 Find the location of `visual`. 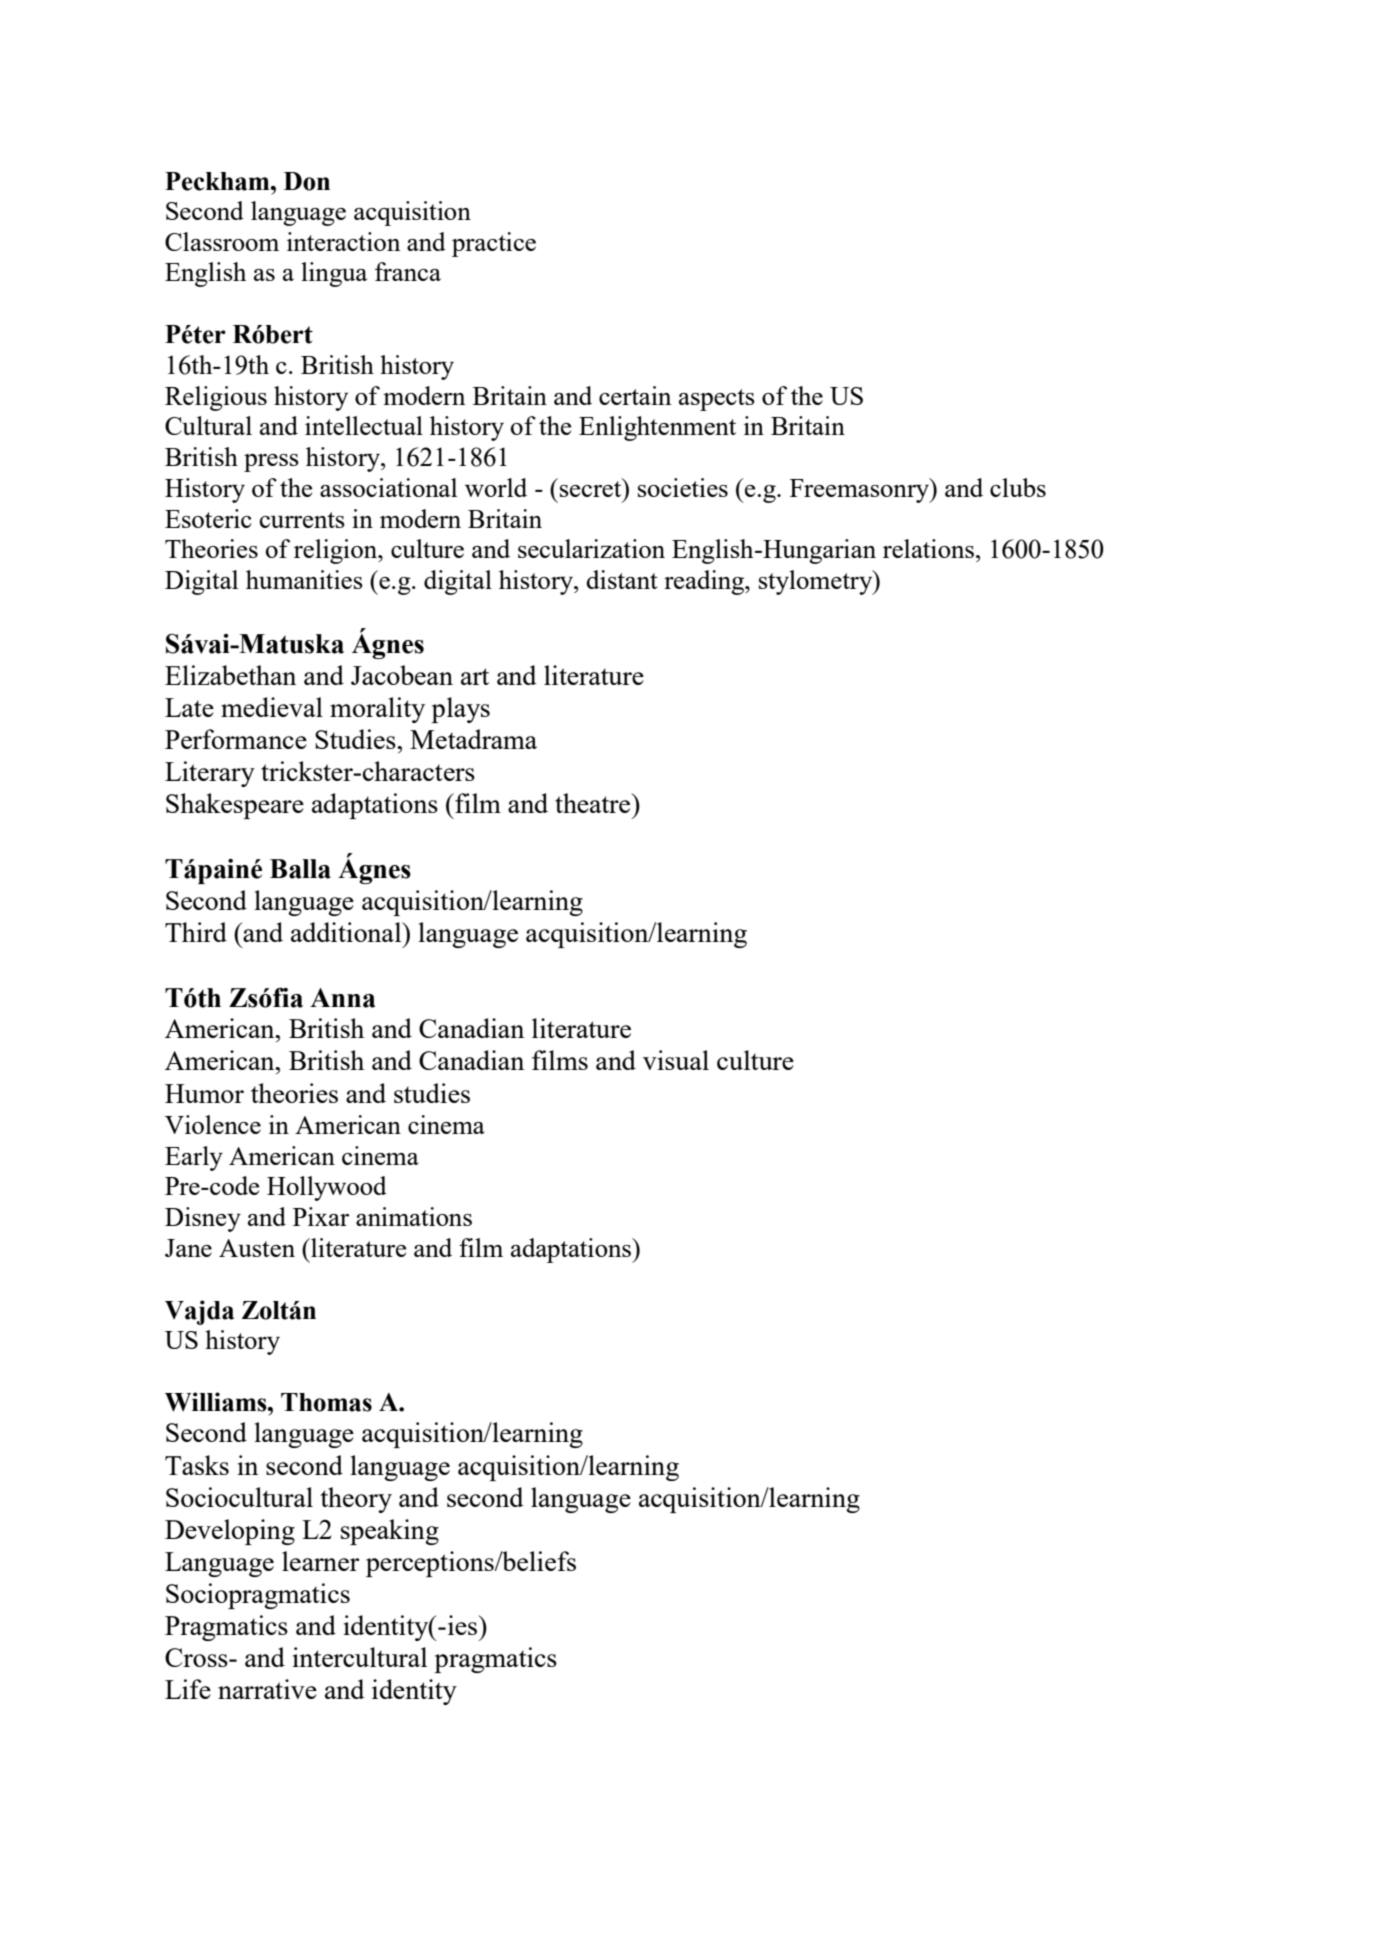

visual is located at coordinates (676, 1060).
